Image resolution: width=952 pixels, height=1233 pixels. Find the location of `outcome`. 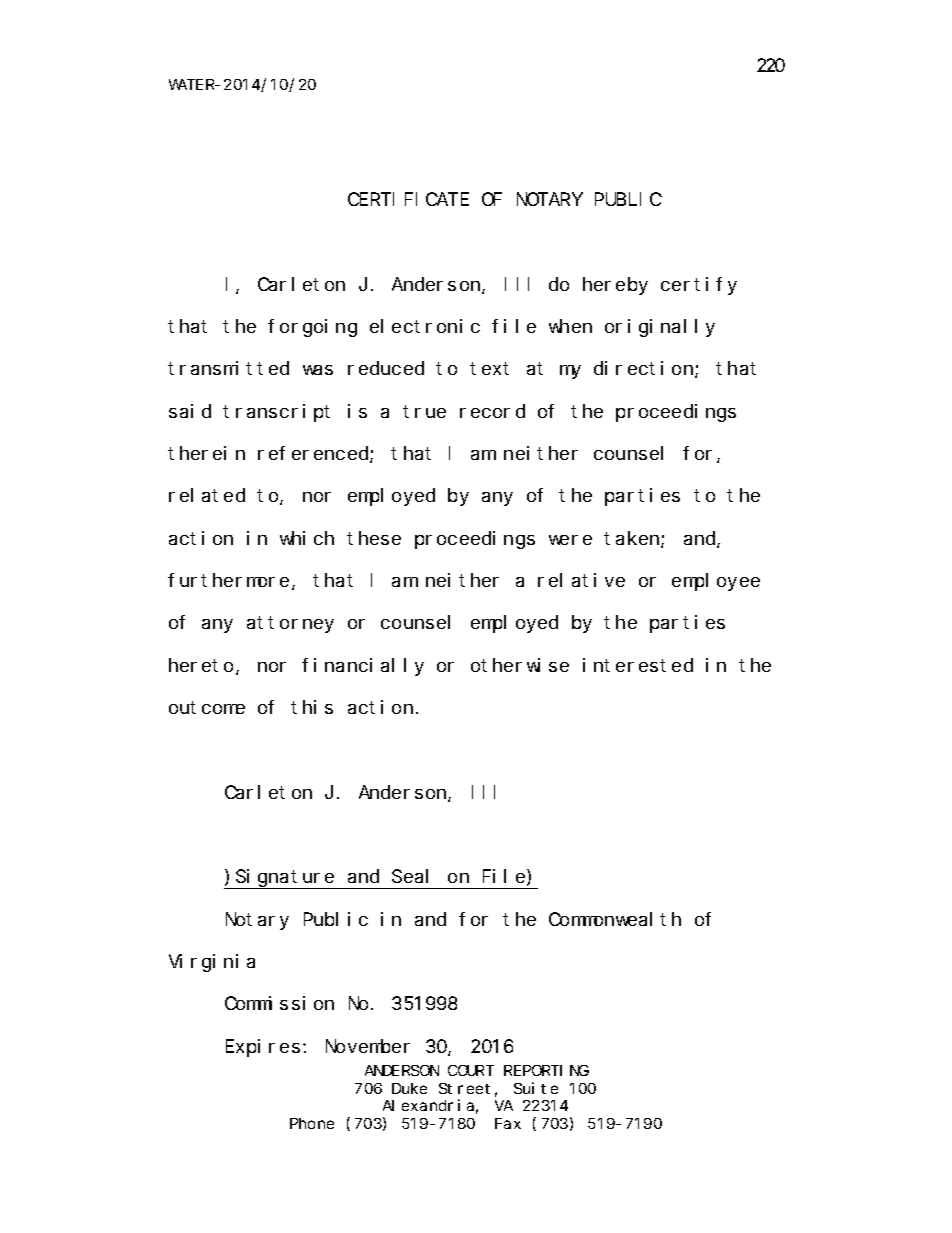

outcome is located at coordinates (207, 708).
